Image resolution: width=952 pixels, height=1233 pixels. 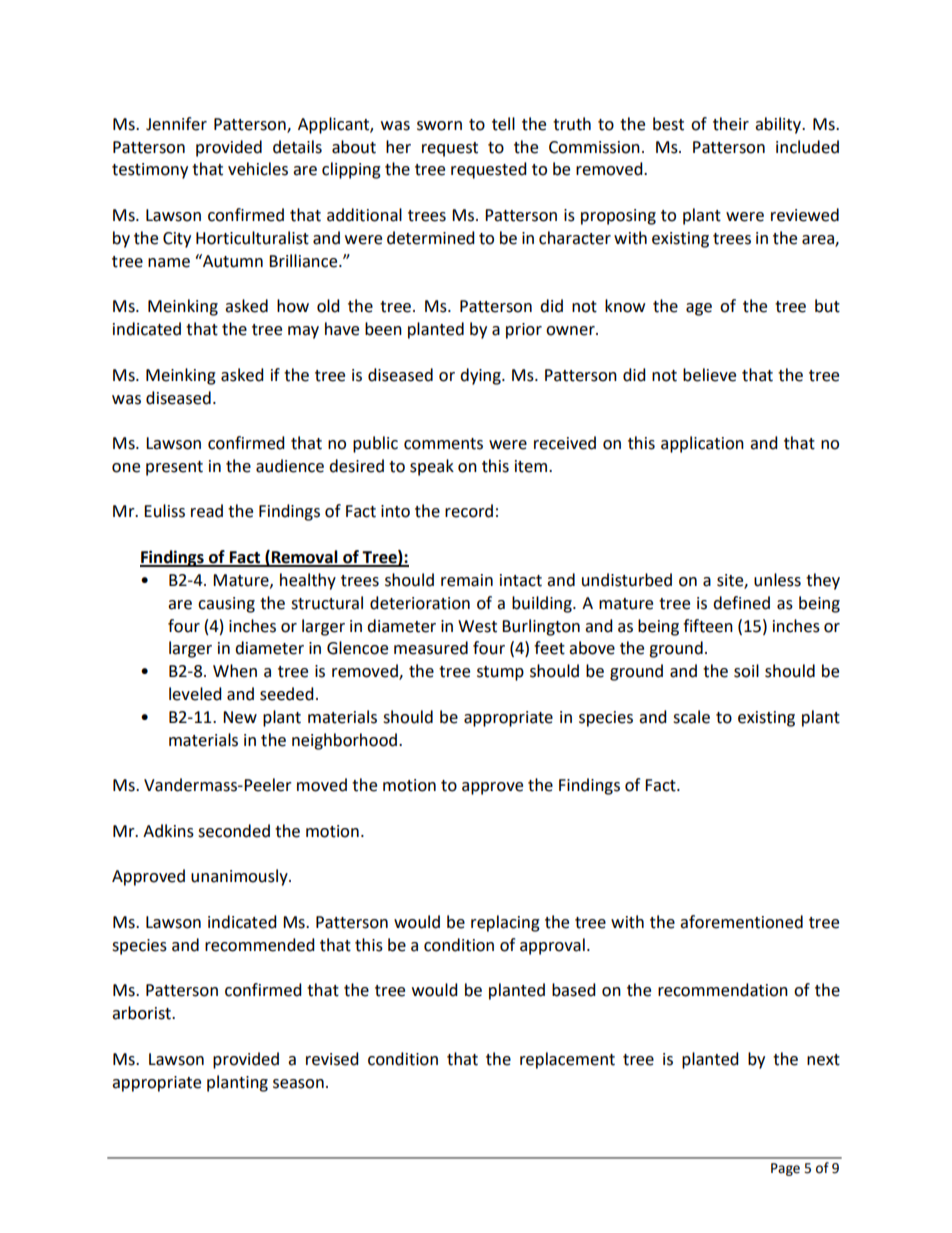 I want to click on Page, so click(x=785, y=1169).
